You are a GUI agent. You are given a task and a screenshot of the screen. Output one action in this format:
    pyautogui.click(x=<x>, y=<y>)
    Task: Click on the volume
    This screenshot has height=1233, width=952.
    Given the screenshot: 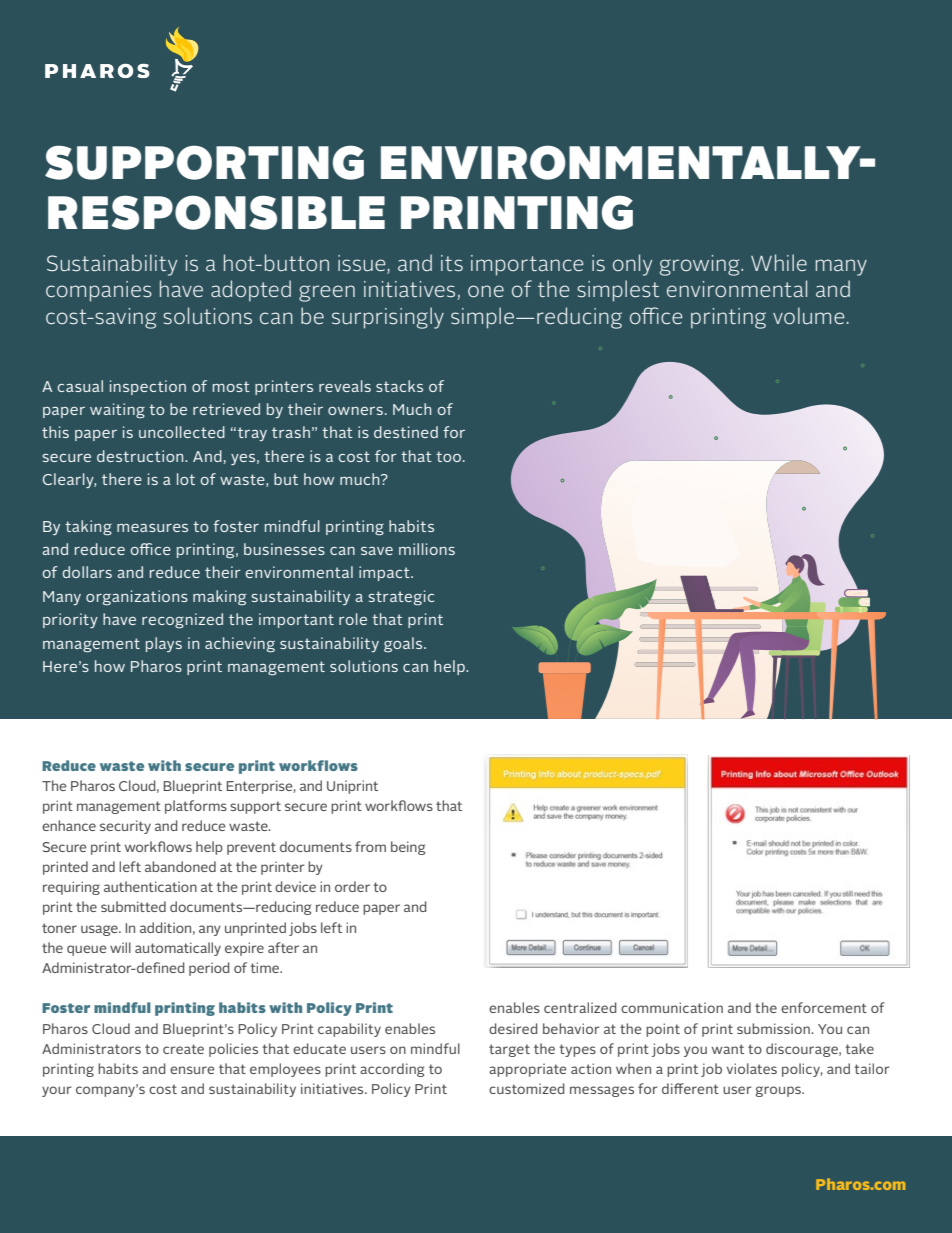 What is the action you would take?
    pyautogui.click(x=808, y=315)
